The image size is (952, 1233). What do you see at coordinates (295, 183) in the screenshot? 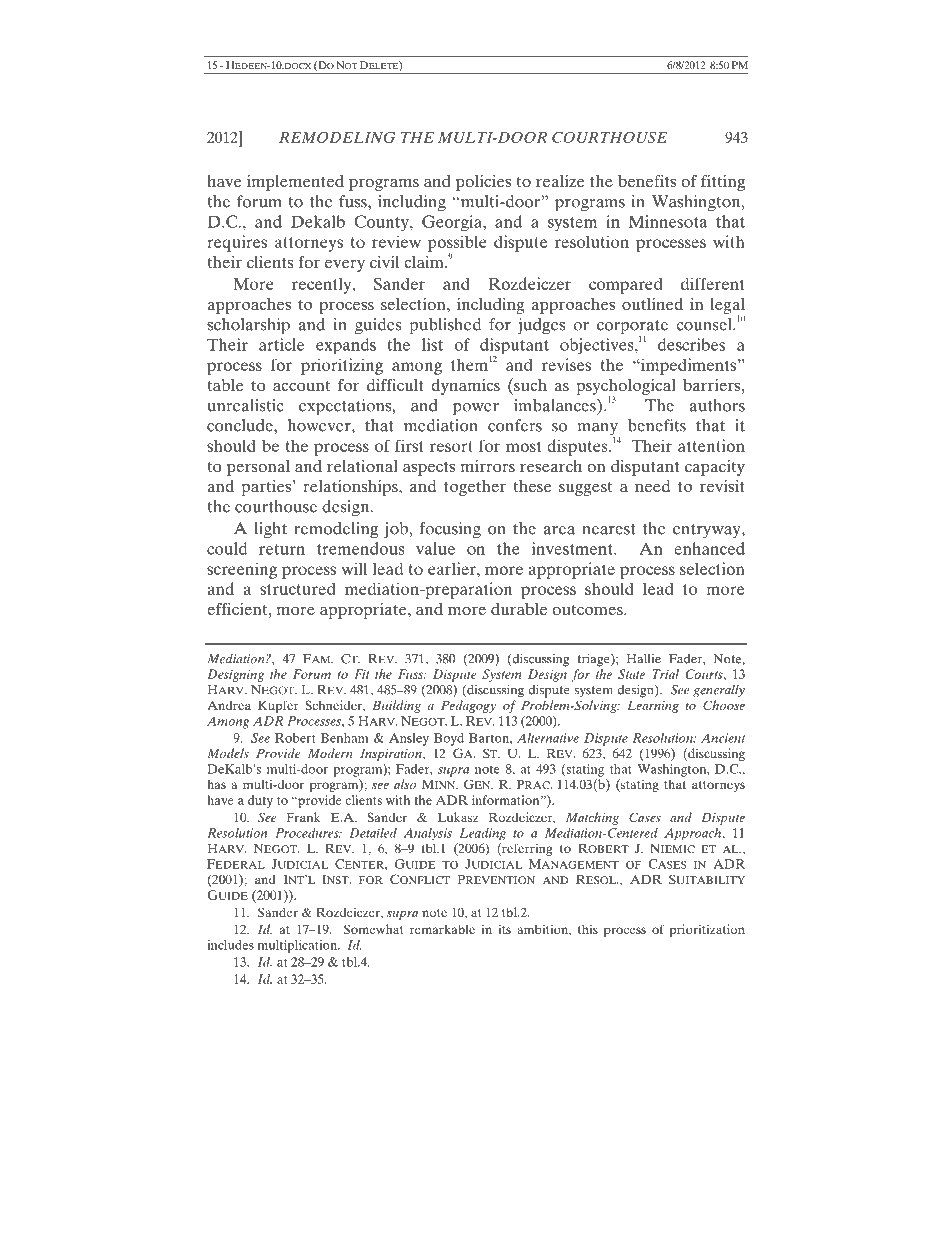
I see `implemented` at bounding box center [295, 183].
